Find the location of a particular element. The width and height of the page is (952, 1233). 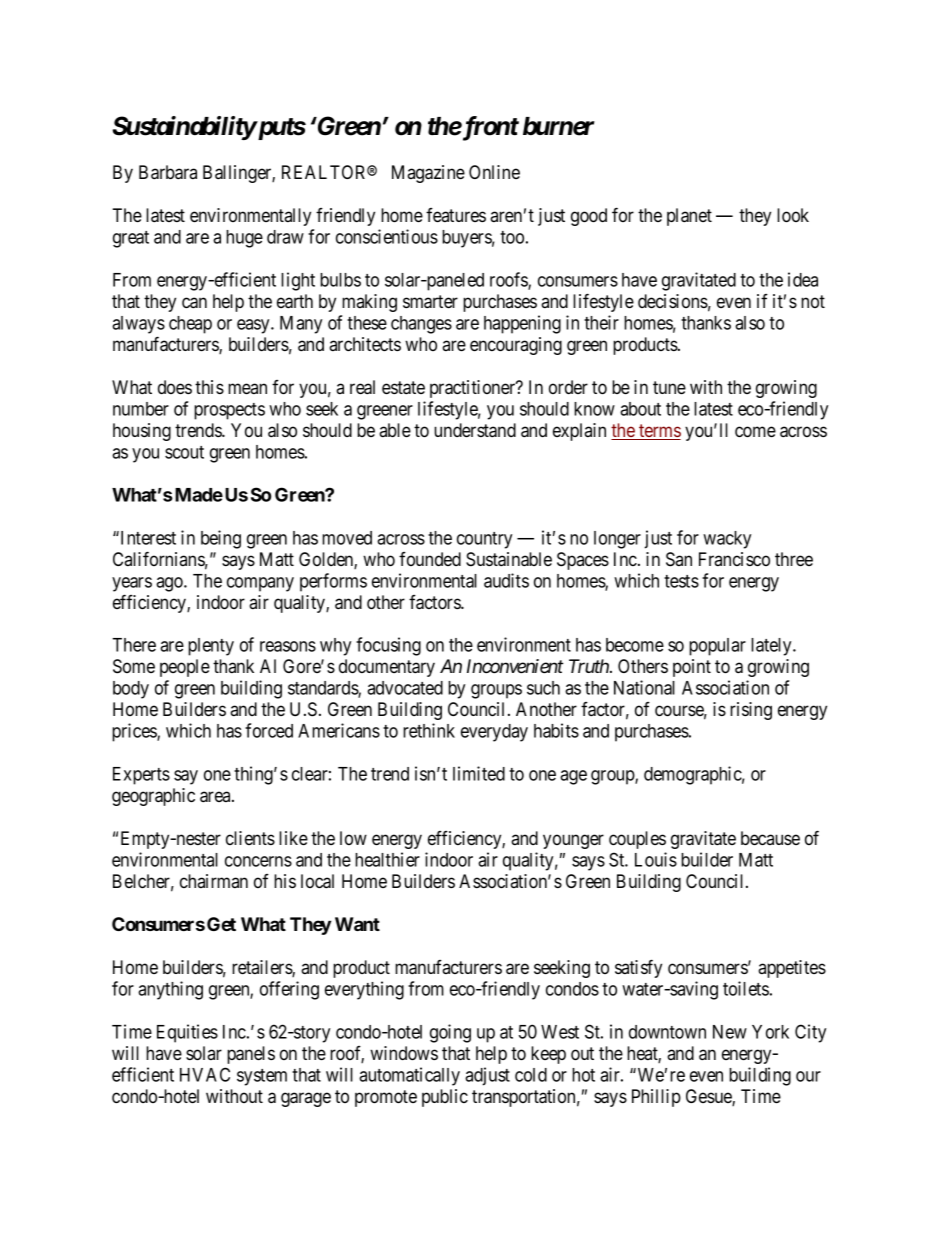

New is located at coordinates (730, 1032).
